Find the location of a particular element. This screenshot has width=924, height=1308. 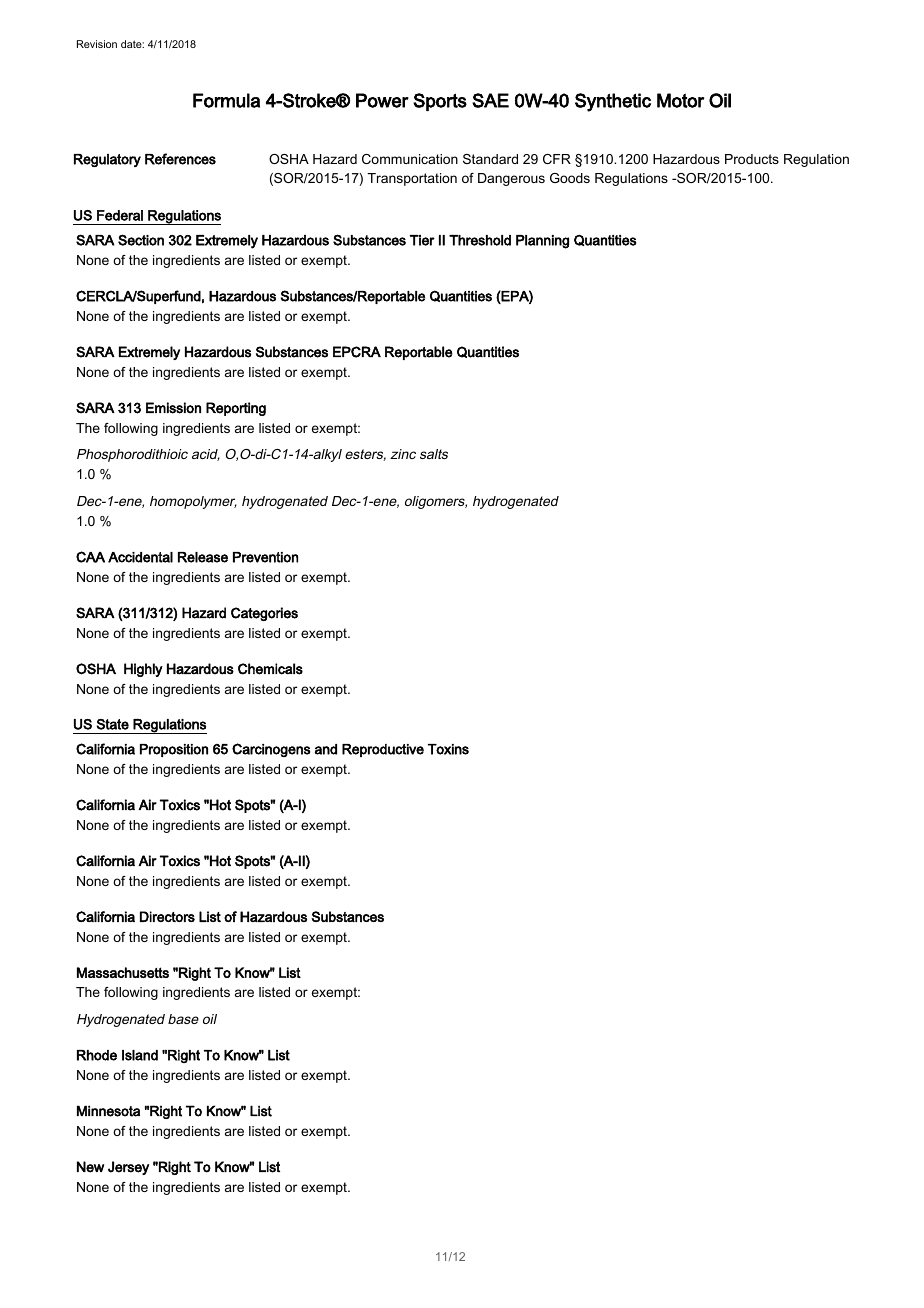

Sports is located at coordinates (440, 102).
